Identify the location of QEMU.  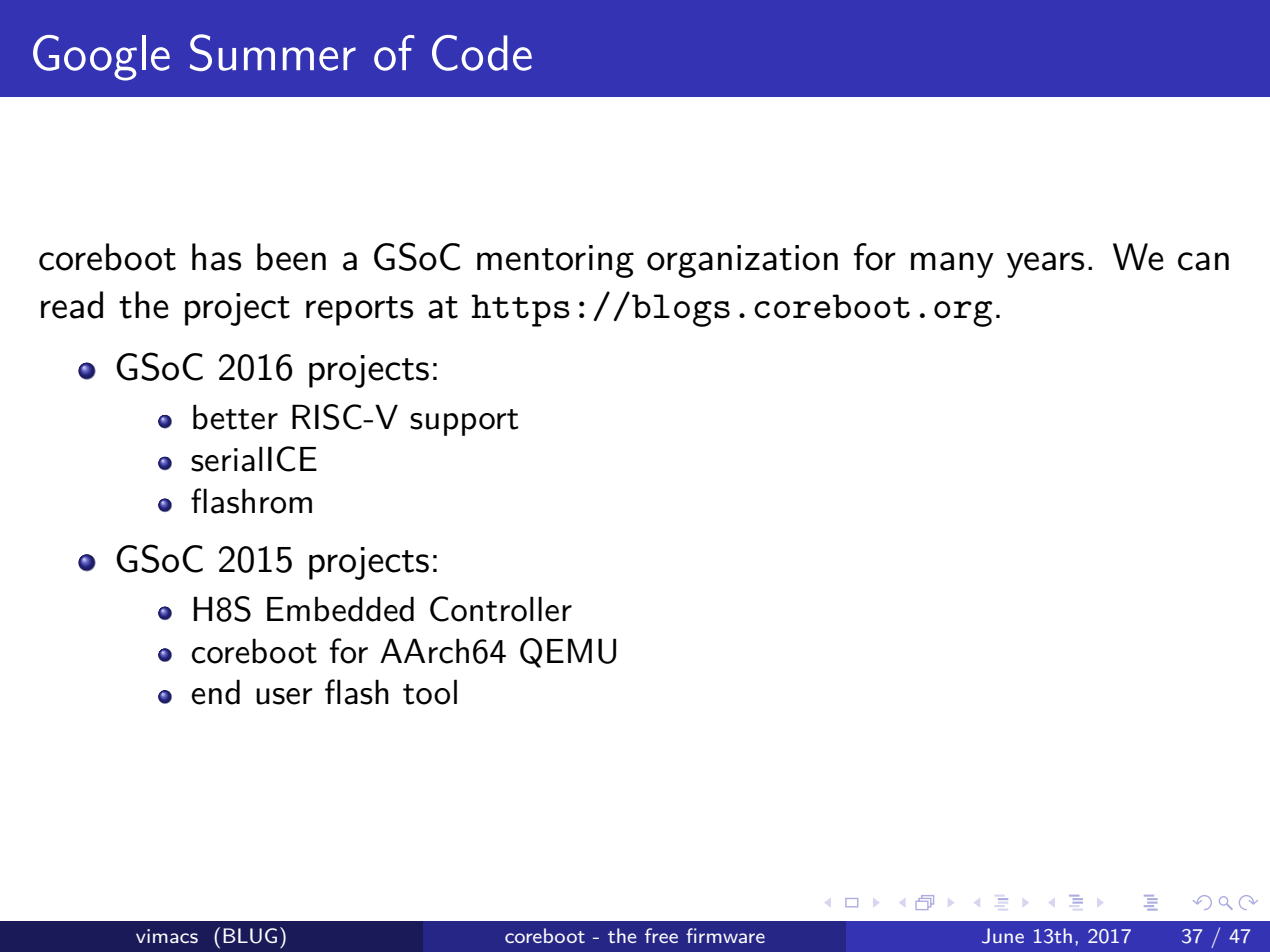
(568, 653).
